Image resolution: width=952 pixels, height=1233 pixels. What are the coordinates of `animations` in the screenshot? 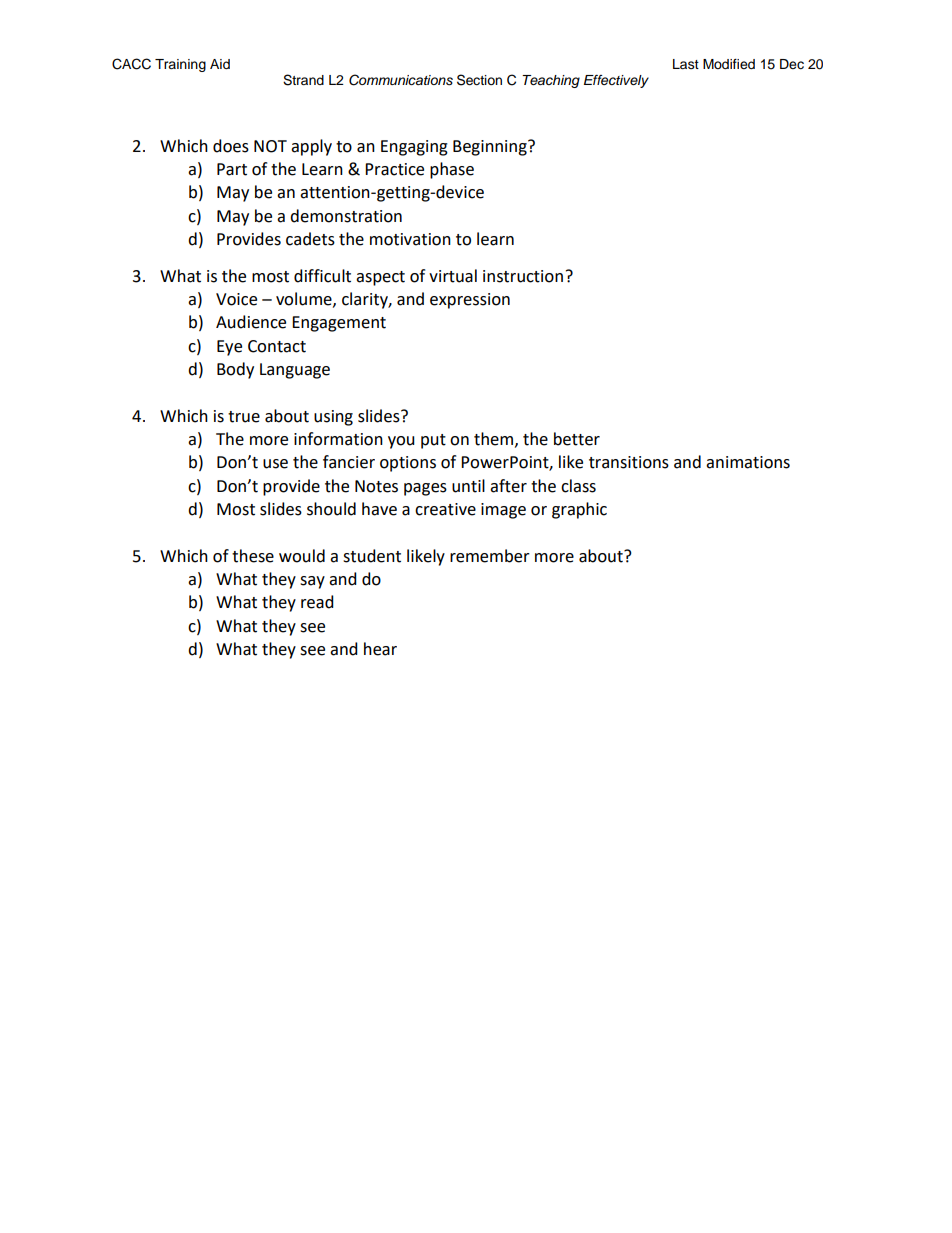 It's located at (748, 462).
